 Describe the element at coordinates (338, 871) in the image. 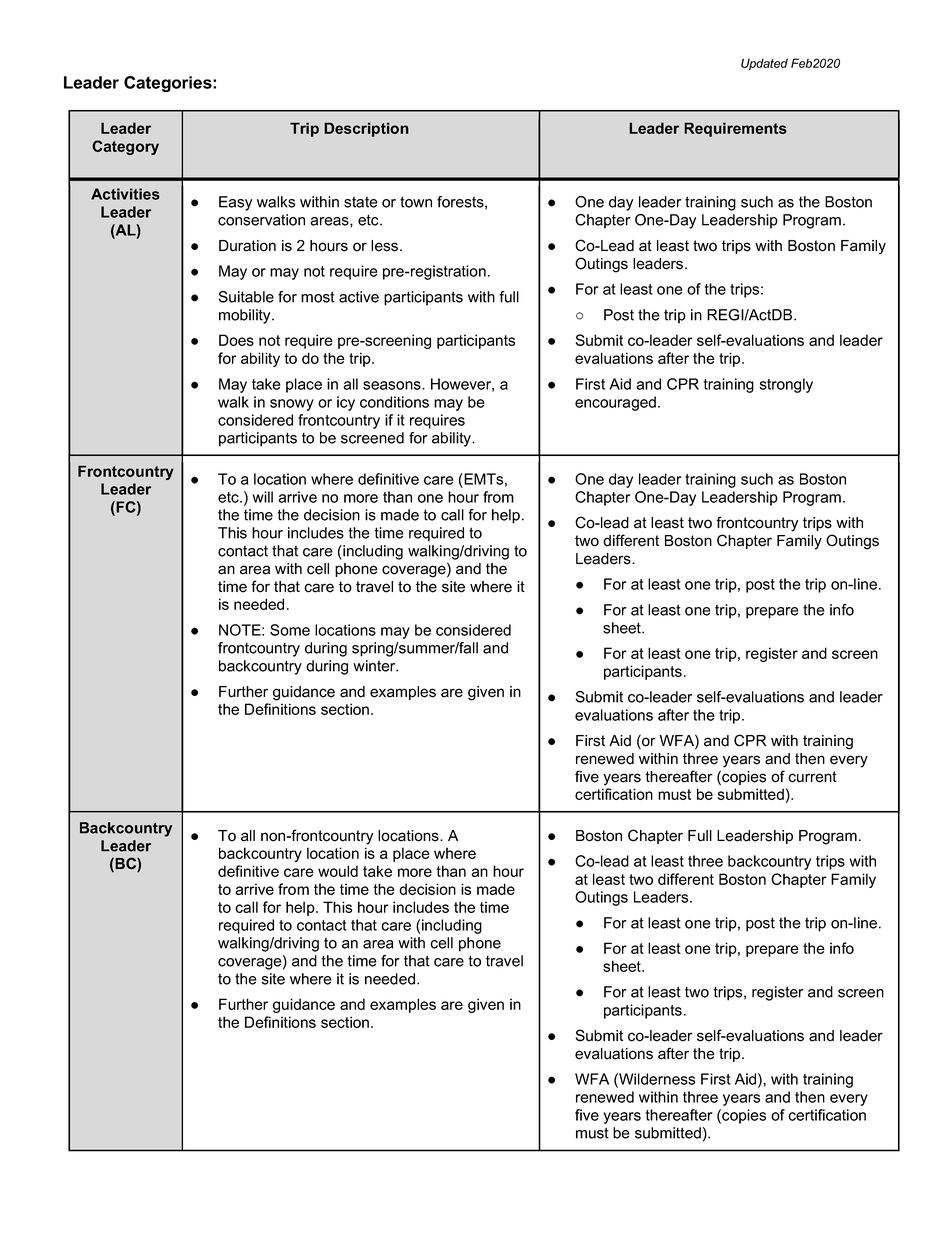

I see `would` at that location.
